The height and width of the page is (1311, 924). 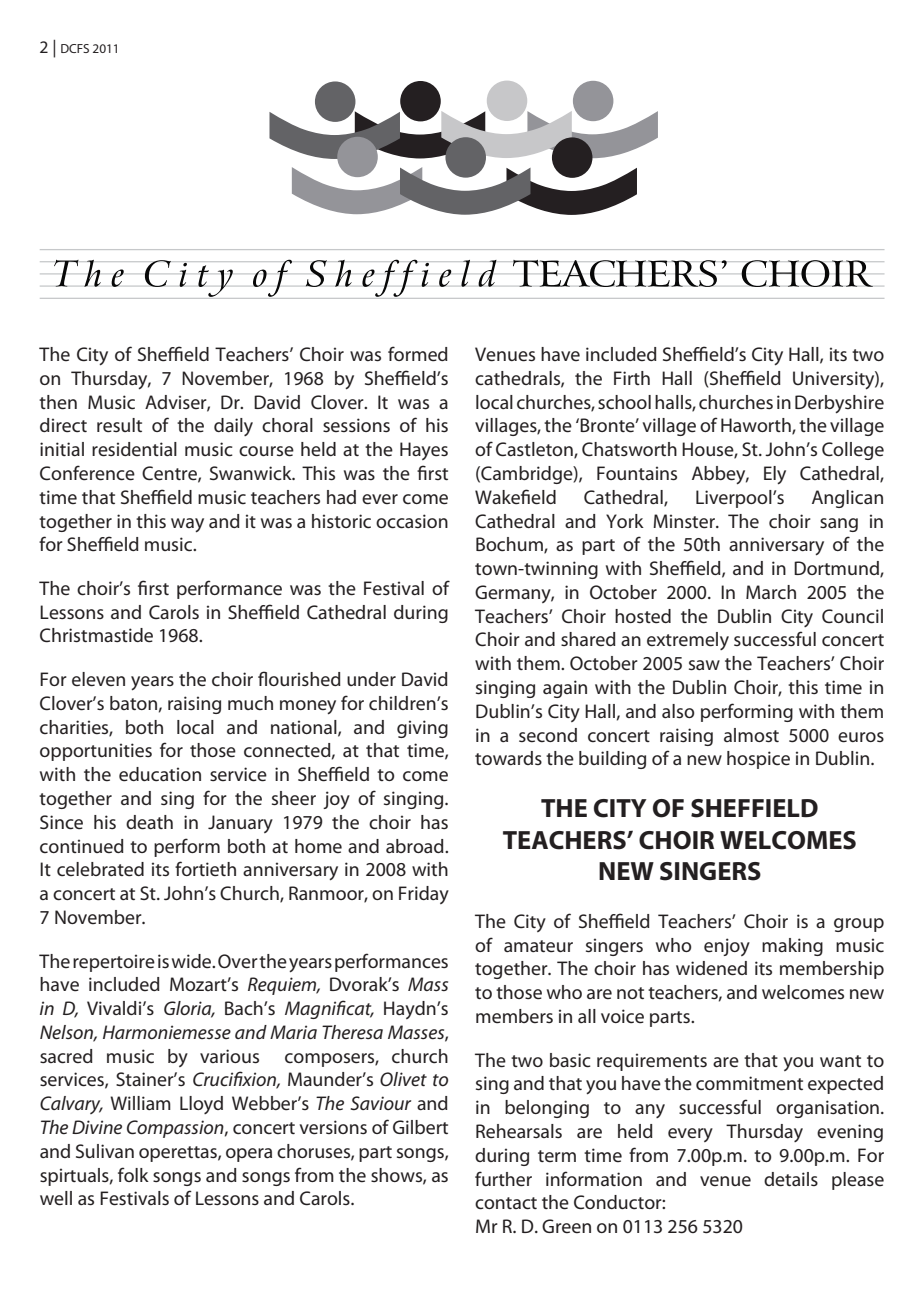 What do you see at coordinates (839, 404) in the page?
I see `Derbyshire` at bounding box center [839, 404].
